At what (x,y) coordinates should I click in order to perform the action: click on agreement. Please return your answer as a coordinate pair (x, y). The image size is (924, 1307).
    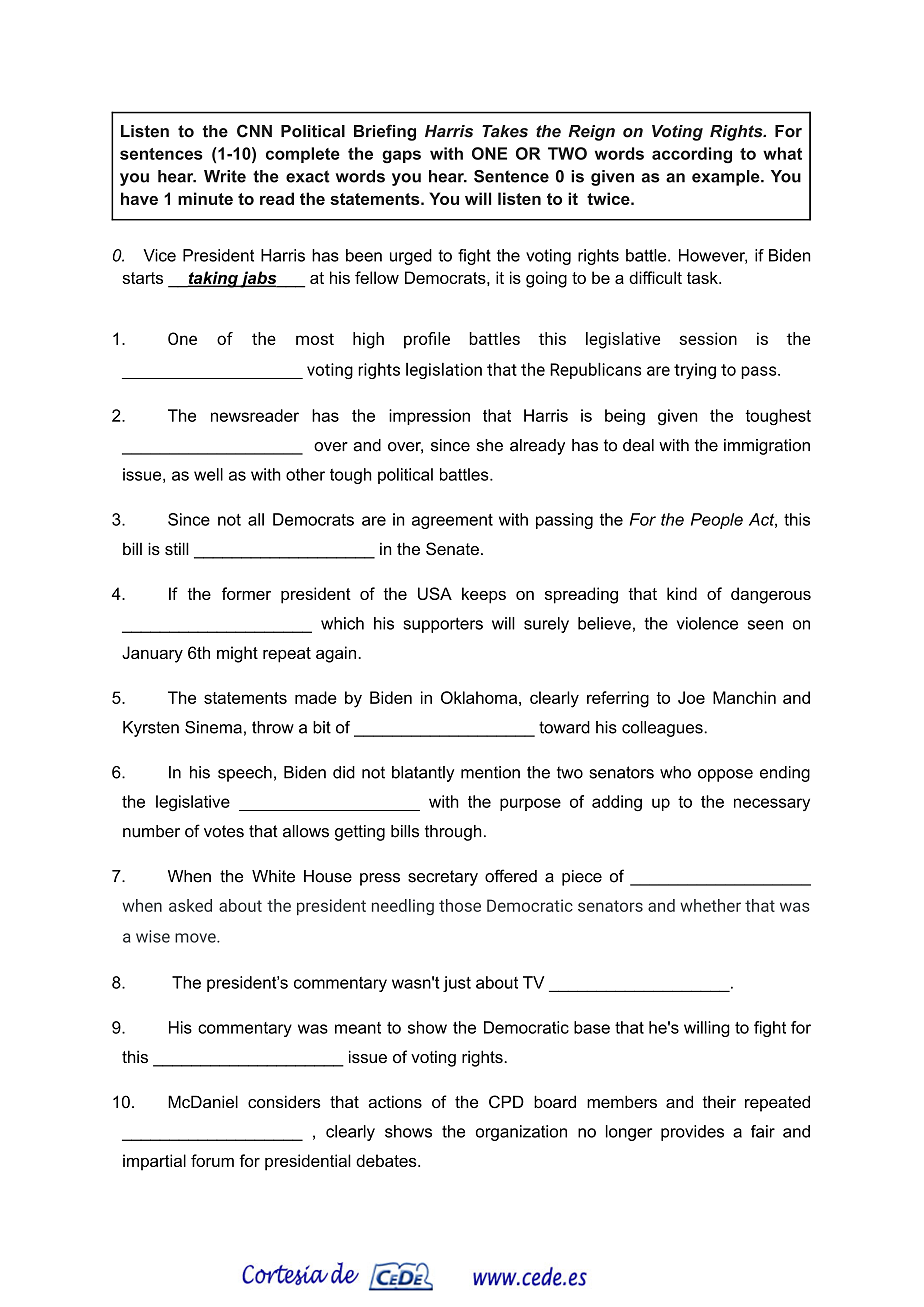
    Looking at the image, I should click on (452, 521).
